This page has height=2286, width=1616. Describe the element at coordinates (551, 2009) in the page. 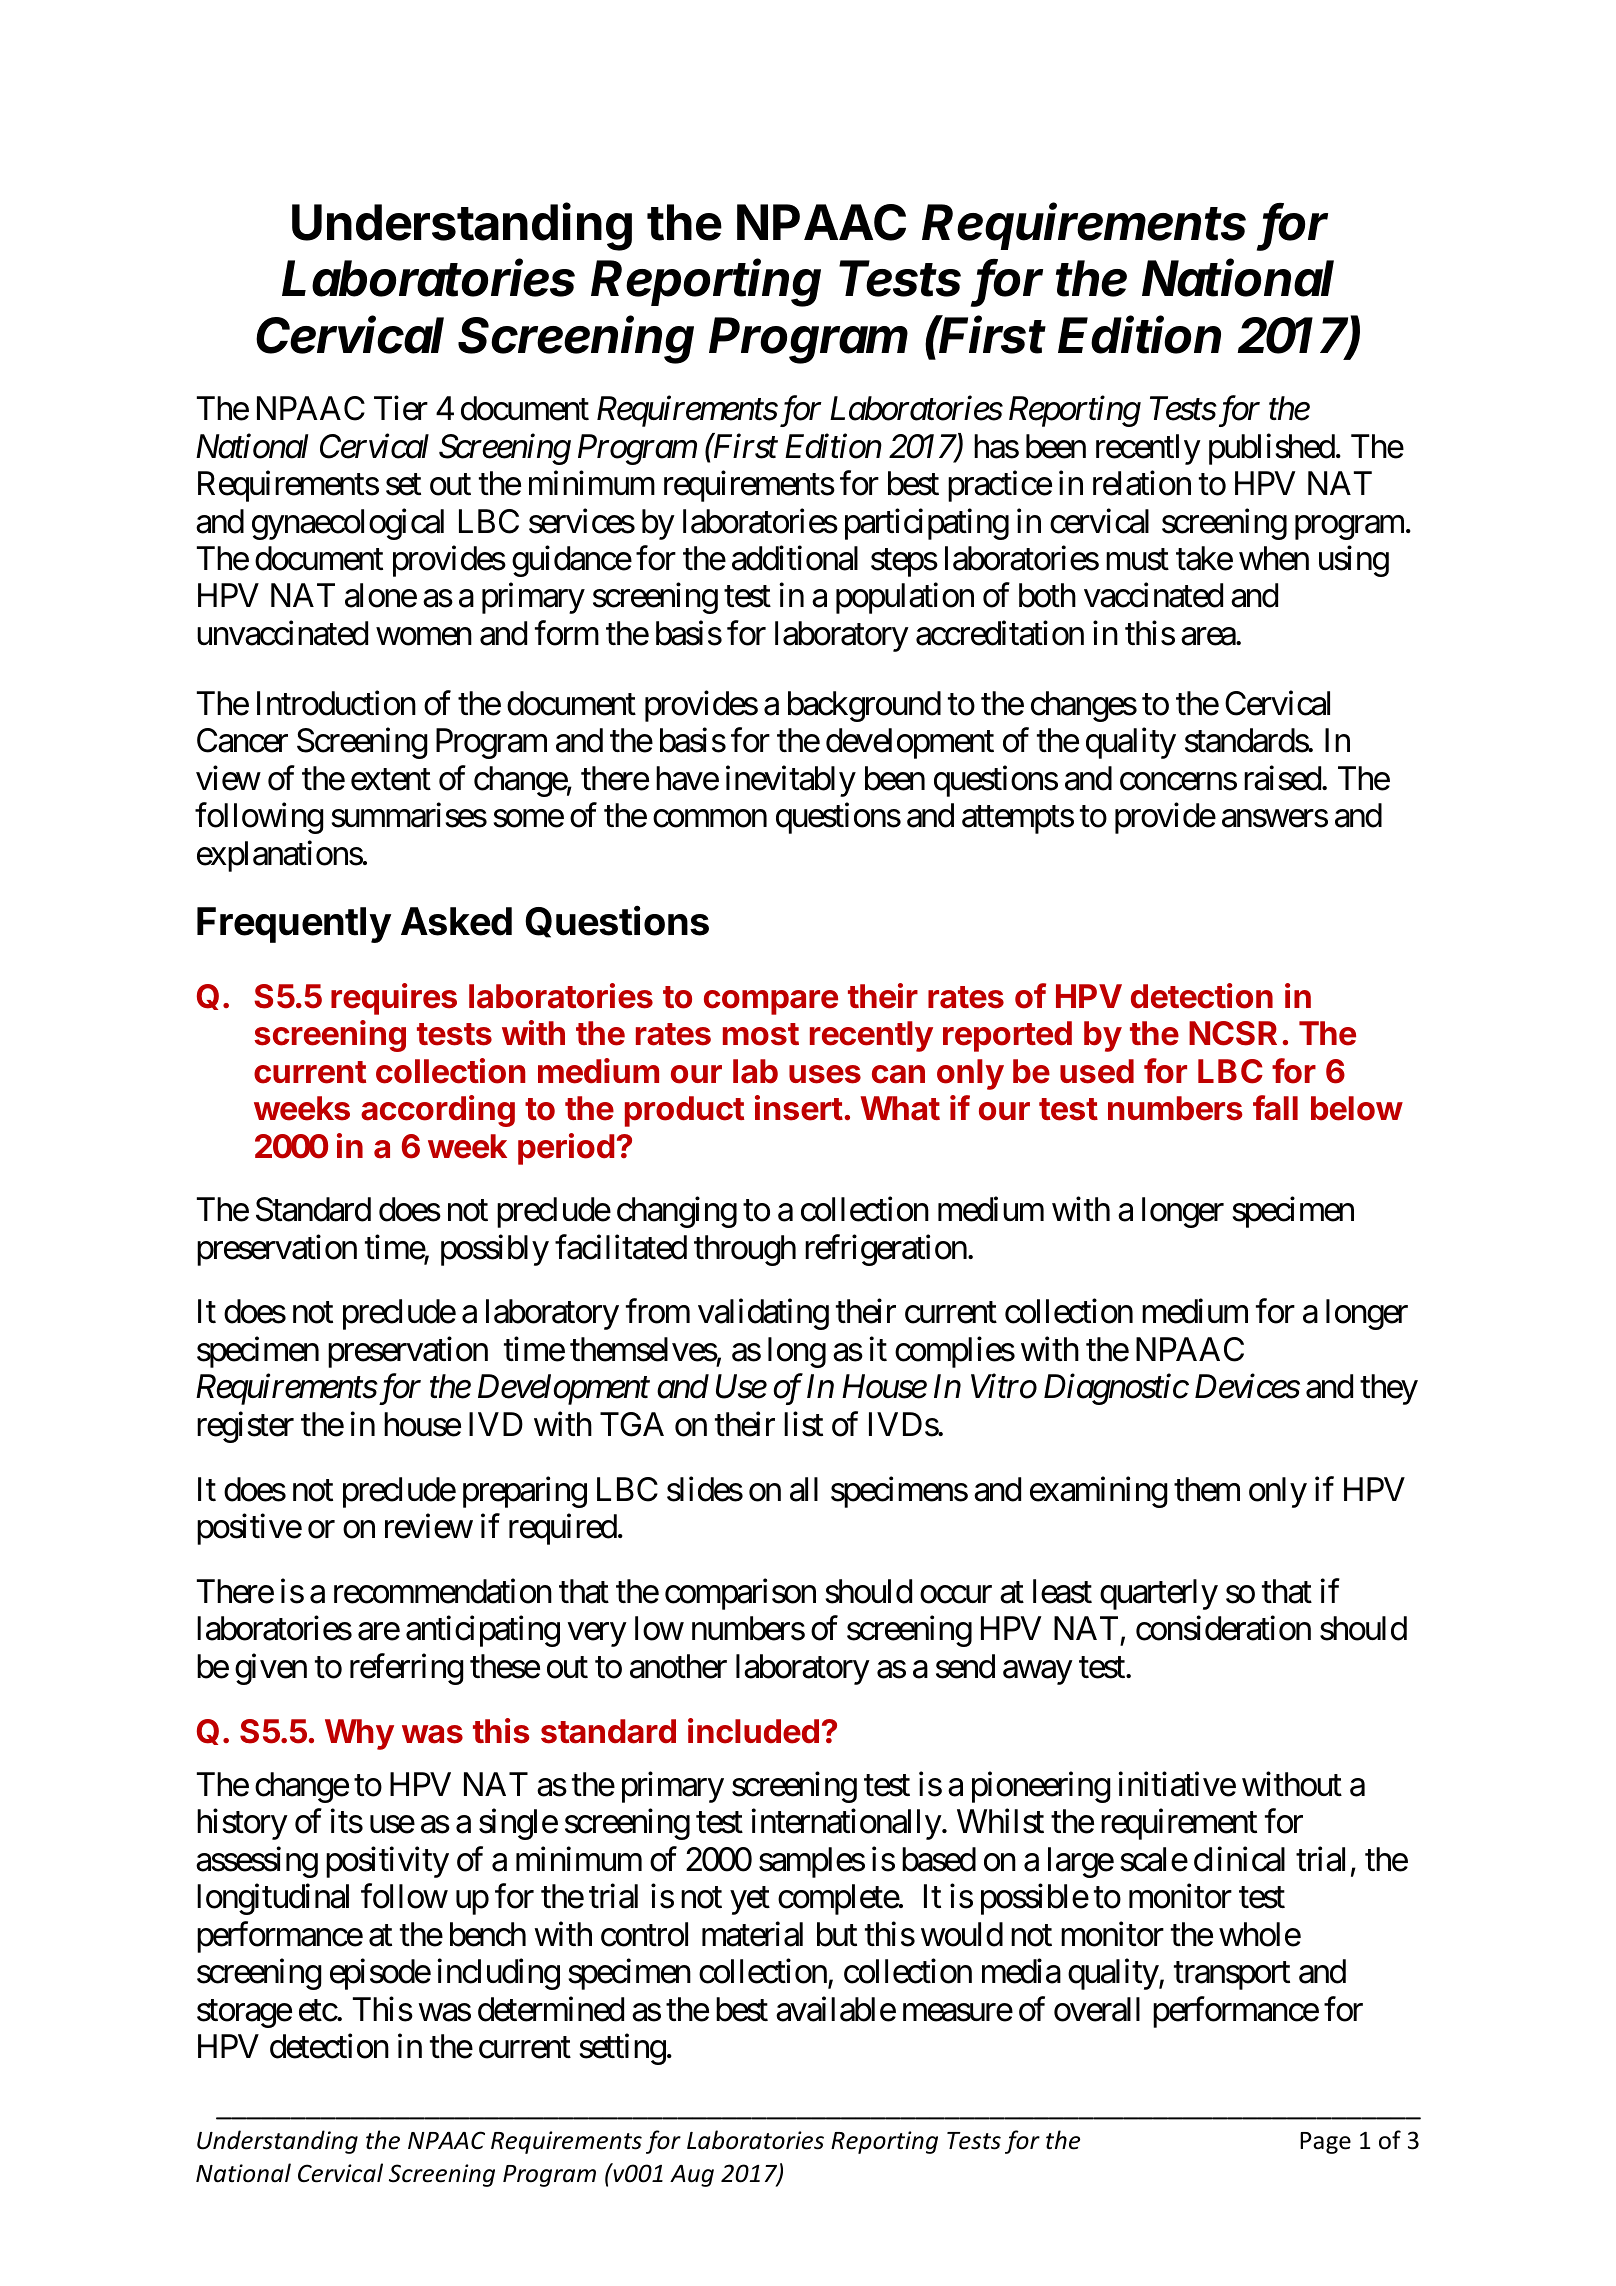

I see `determined` at that location.
